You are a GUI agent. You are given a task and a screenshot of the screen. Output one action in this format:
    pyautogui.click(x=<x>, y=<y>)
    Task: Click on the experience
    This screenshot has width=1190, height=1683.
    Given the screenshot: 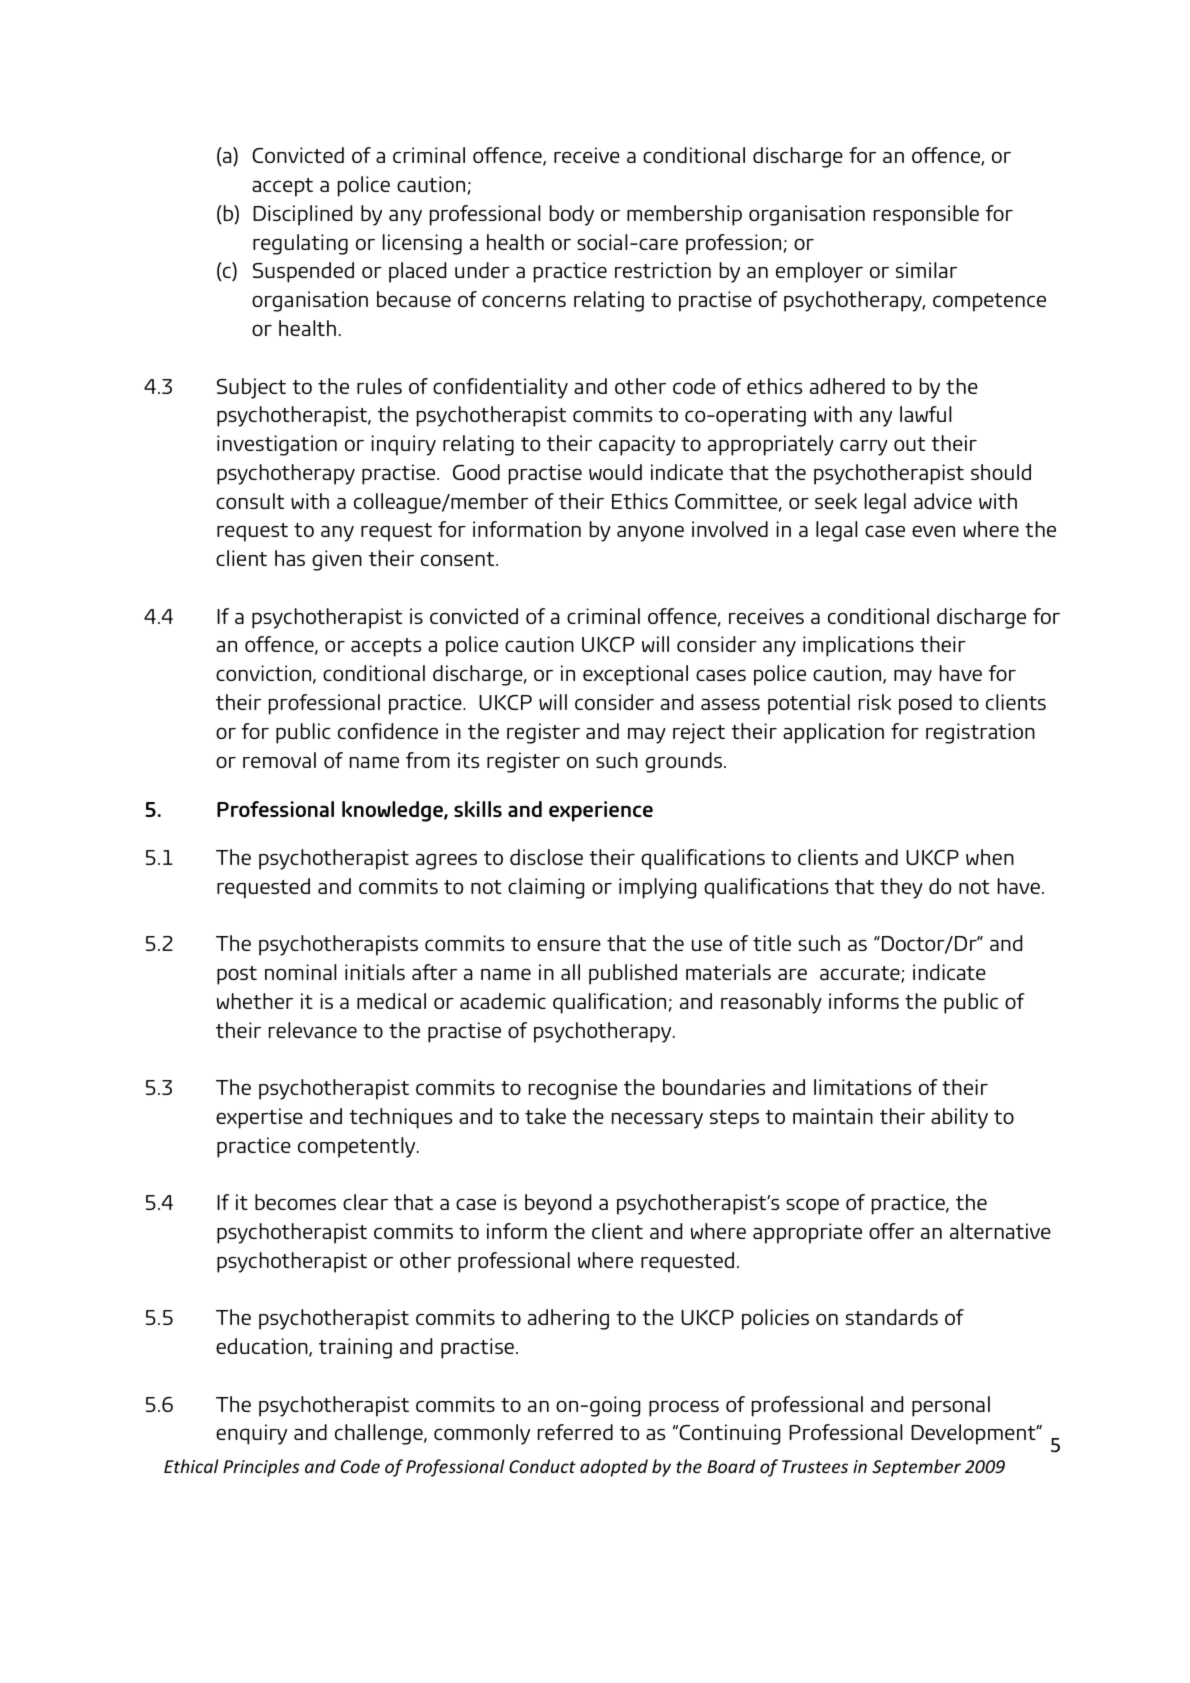 What is the action you would take?
    pyautogui.click(x=601, y=811)
